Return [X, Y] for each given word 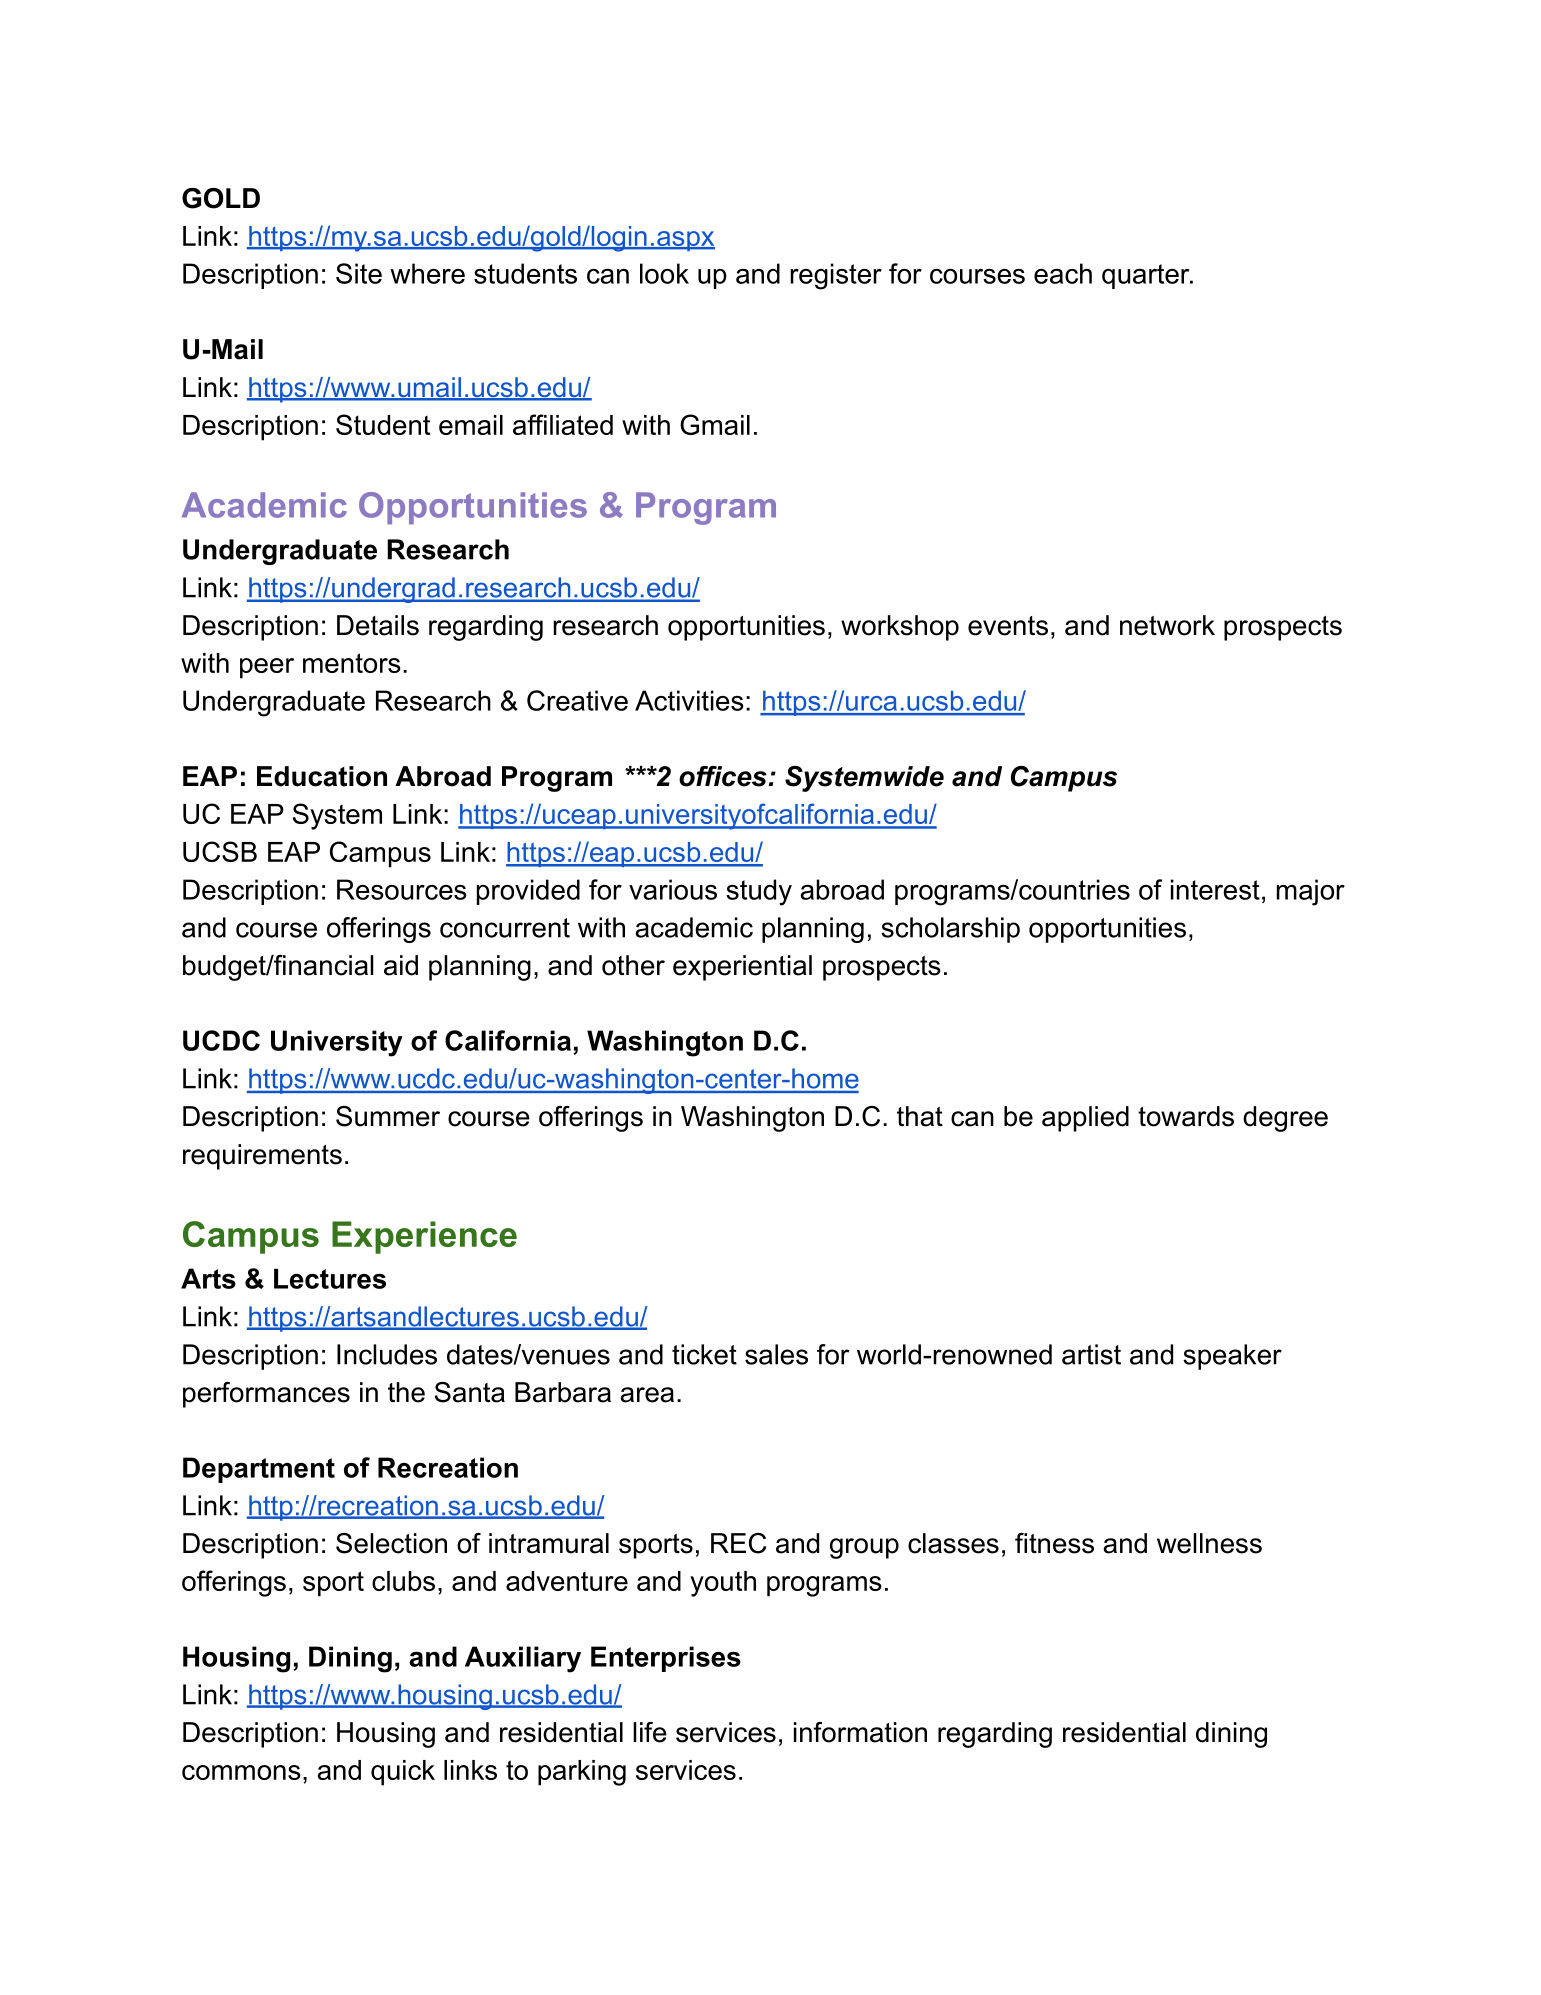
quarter [1147, 276]
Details [378, 625]
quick [403, 1773]
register [836, 276]
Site [359, 273]
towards [1186, 1116]
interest [1215, 889]
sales [776, 1354]
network [1167, 625]
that [920, 1116]
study [759, 892]
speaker [1232, 1357]
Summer [388, 1116]
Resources [402, 889]
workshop [900, 628]
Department [259, 1470]
